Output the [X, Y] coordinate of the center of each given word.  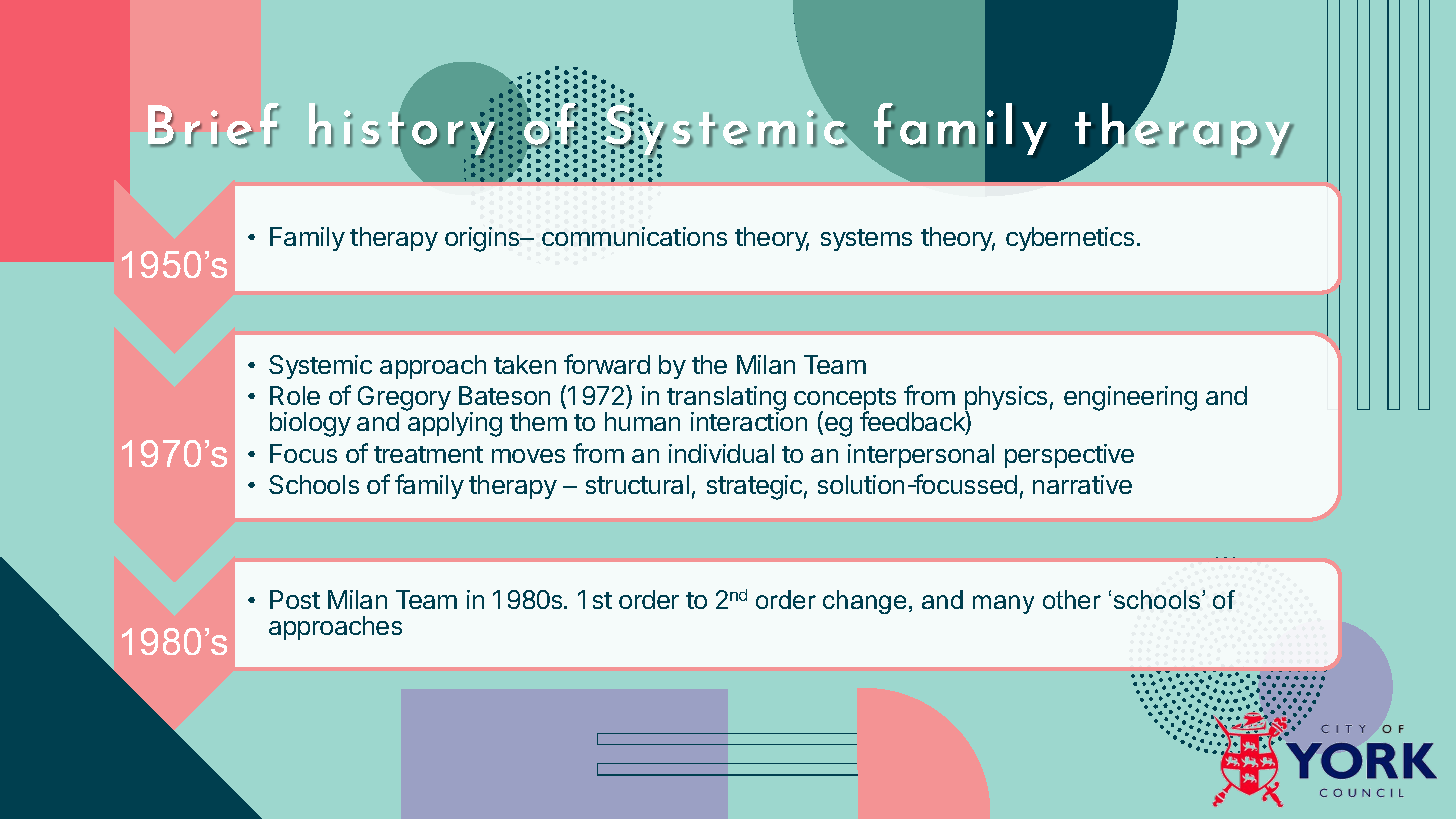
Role [295, 395]
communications [634, 236]
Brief [214, 125]
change [864, 602]
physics [1006, 399]
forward [607, 364]
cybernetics [1070, 239]
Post [295, 599]
